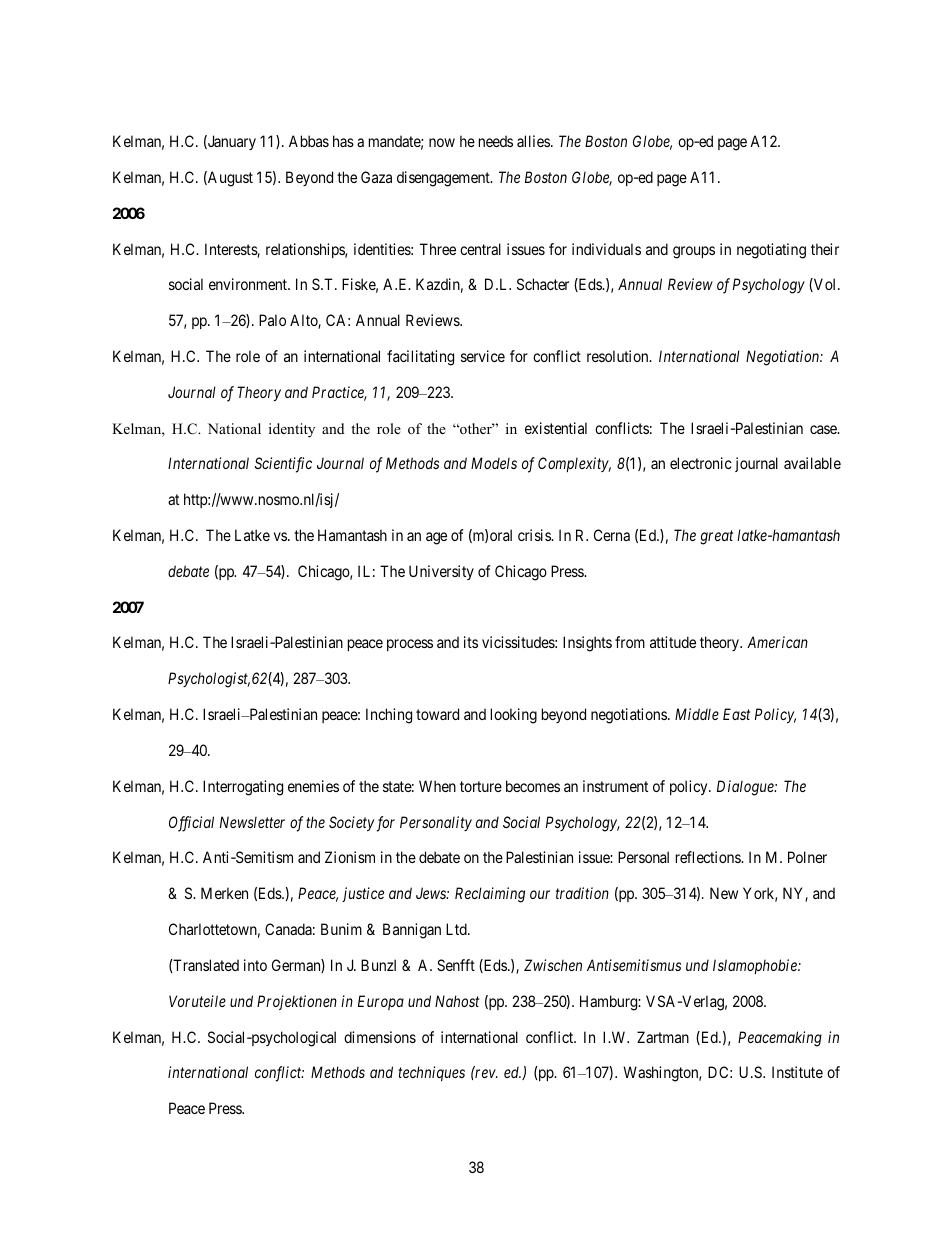 Image resolution: width=952 pixels, height=1233 pixels. Describe the element at coordinates (483, 356) in the document. I see `service` at that location.
